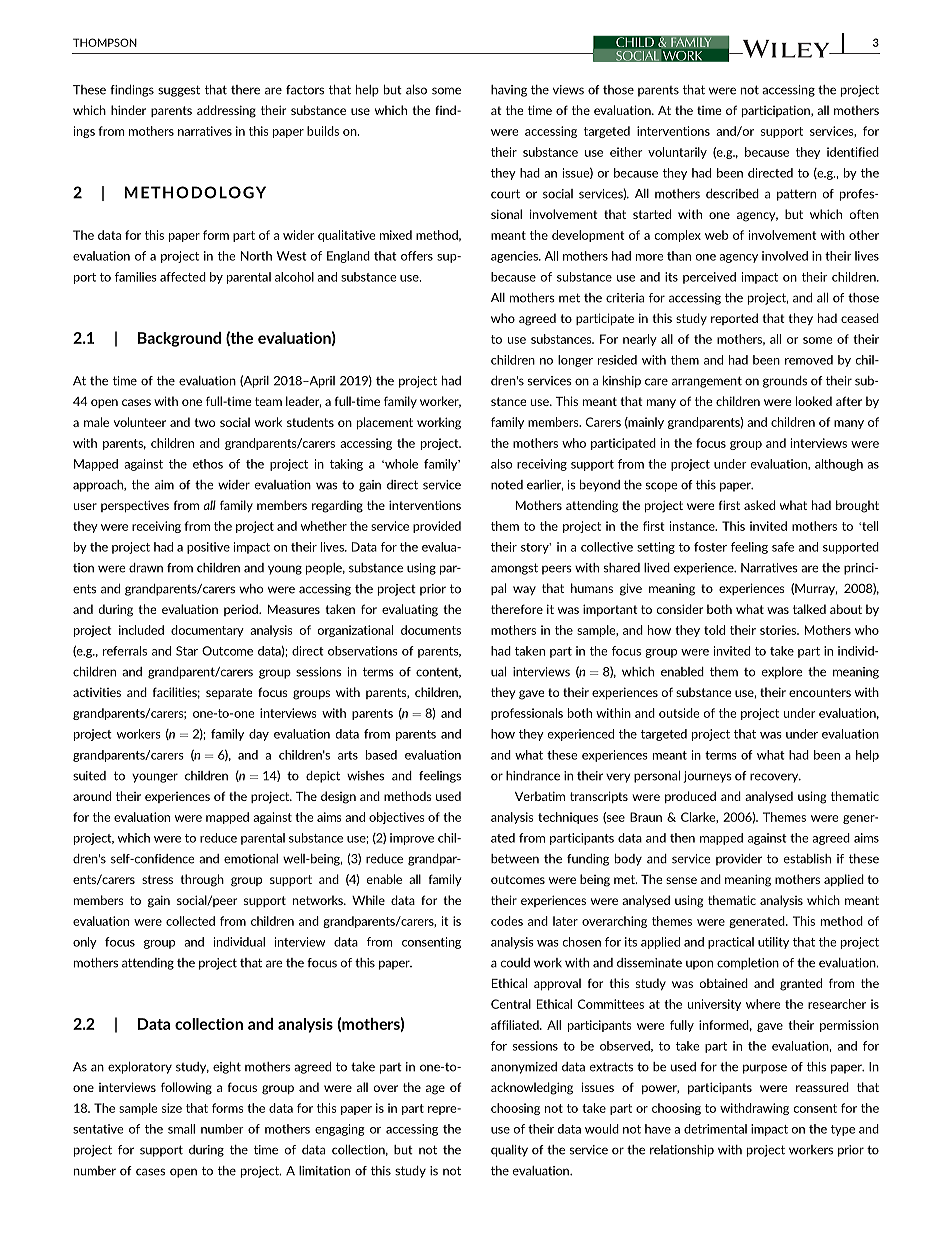  What do you see at coordinates (853, 152) in the page?
I see `identified` at bounding box center [853, 152].
